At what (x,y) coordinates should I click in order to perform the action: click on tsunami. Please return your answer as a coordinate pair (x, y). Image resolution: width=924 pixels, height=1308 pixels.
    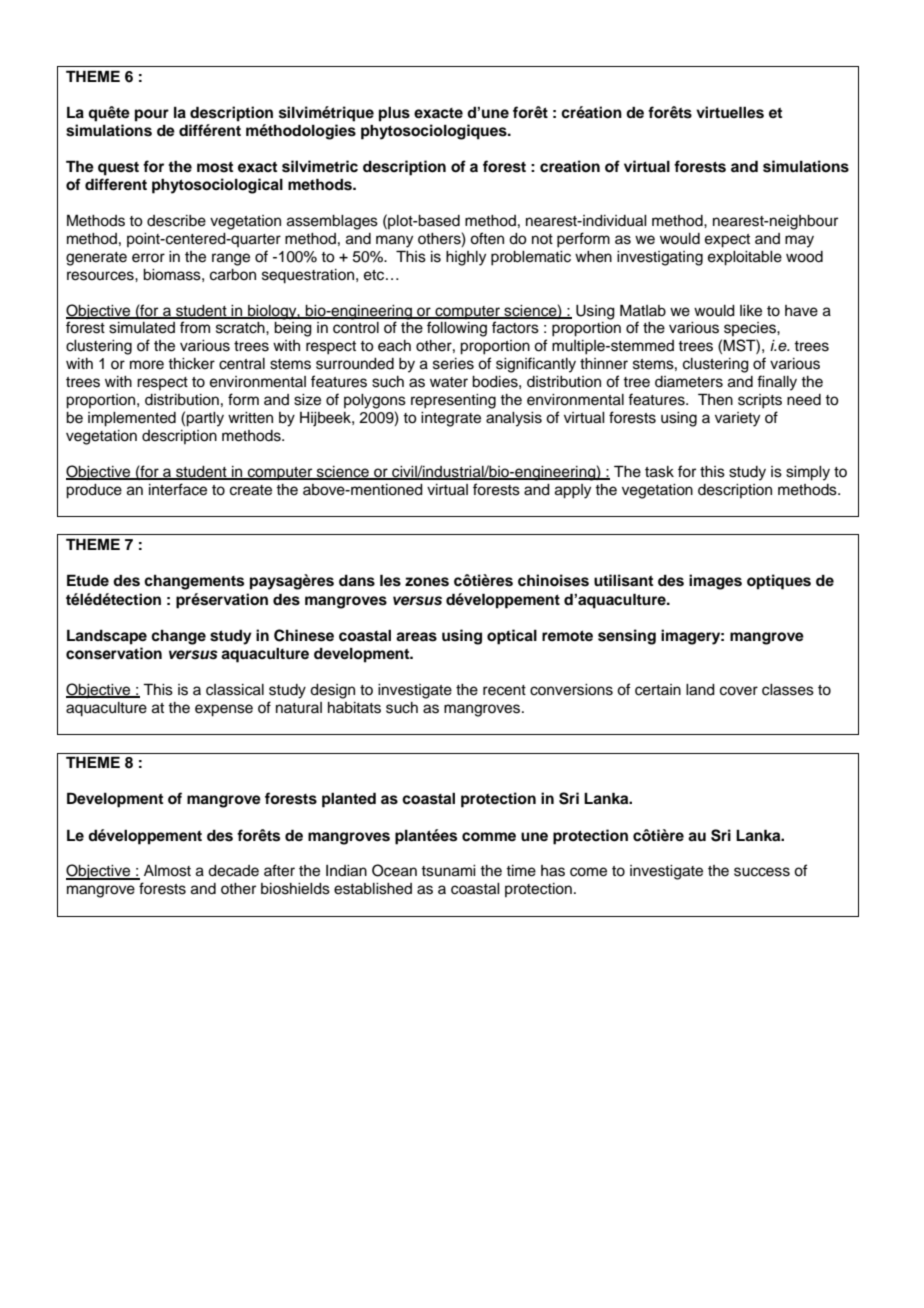
    Looking at the image, I should click on (448, 871).
